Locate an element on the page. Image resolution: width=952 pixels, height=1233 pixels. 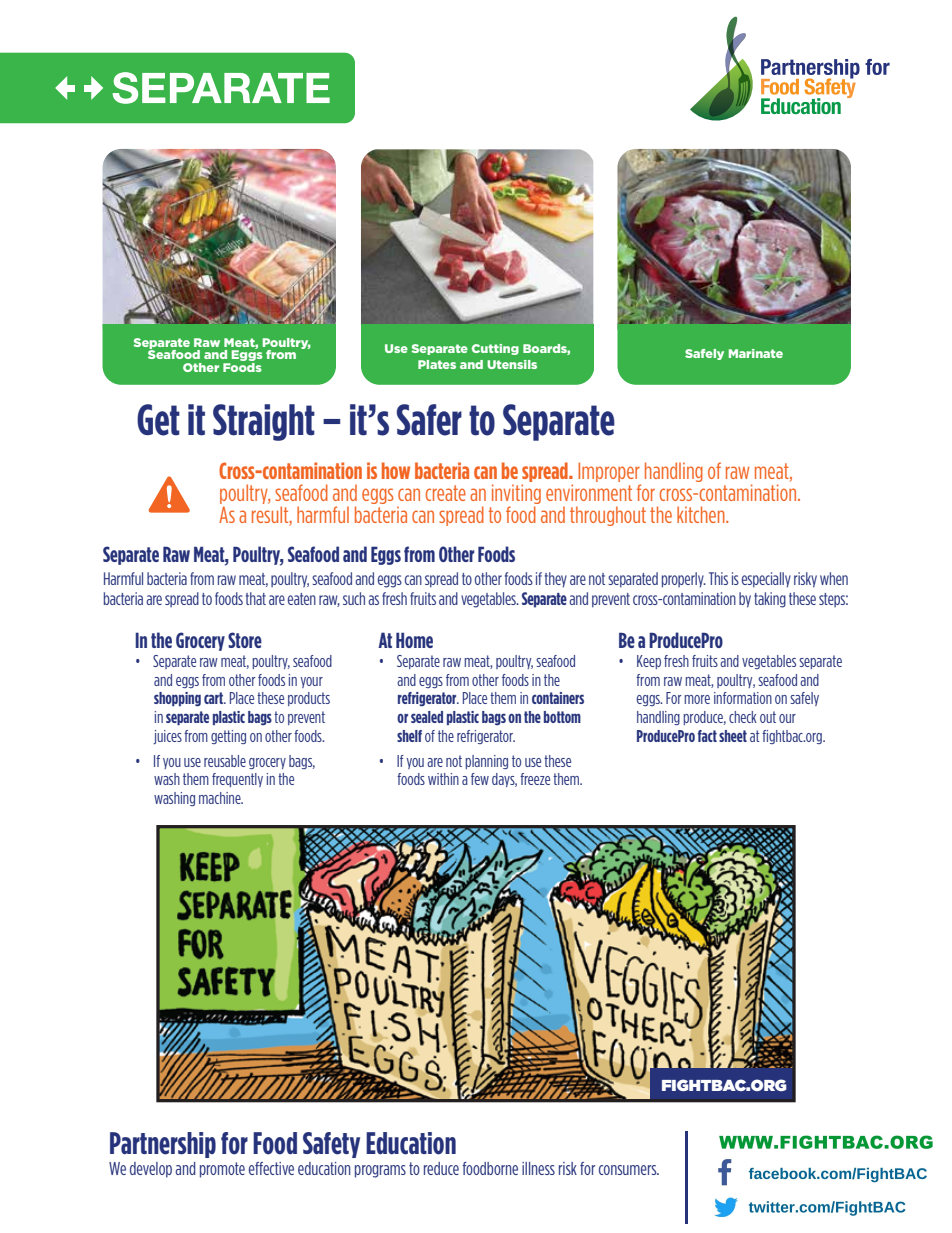
illness is located at coordinates (538, 1168).
